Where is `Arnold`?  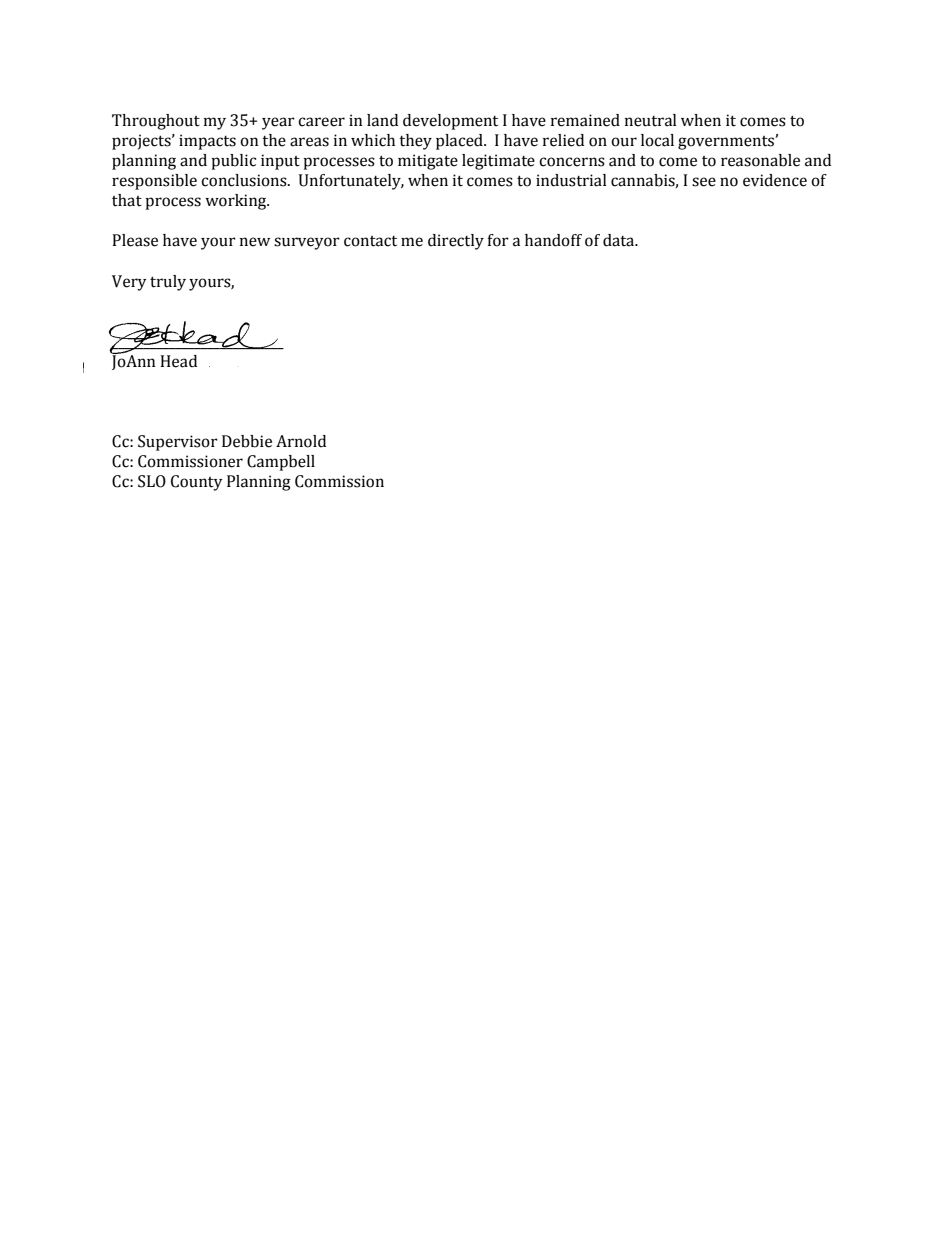
Arnold is located at coordinates (301, 441).
